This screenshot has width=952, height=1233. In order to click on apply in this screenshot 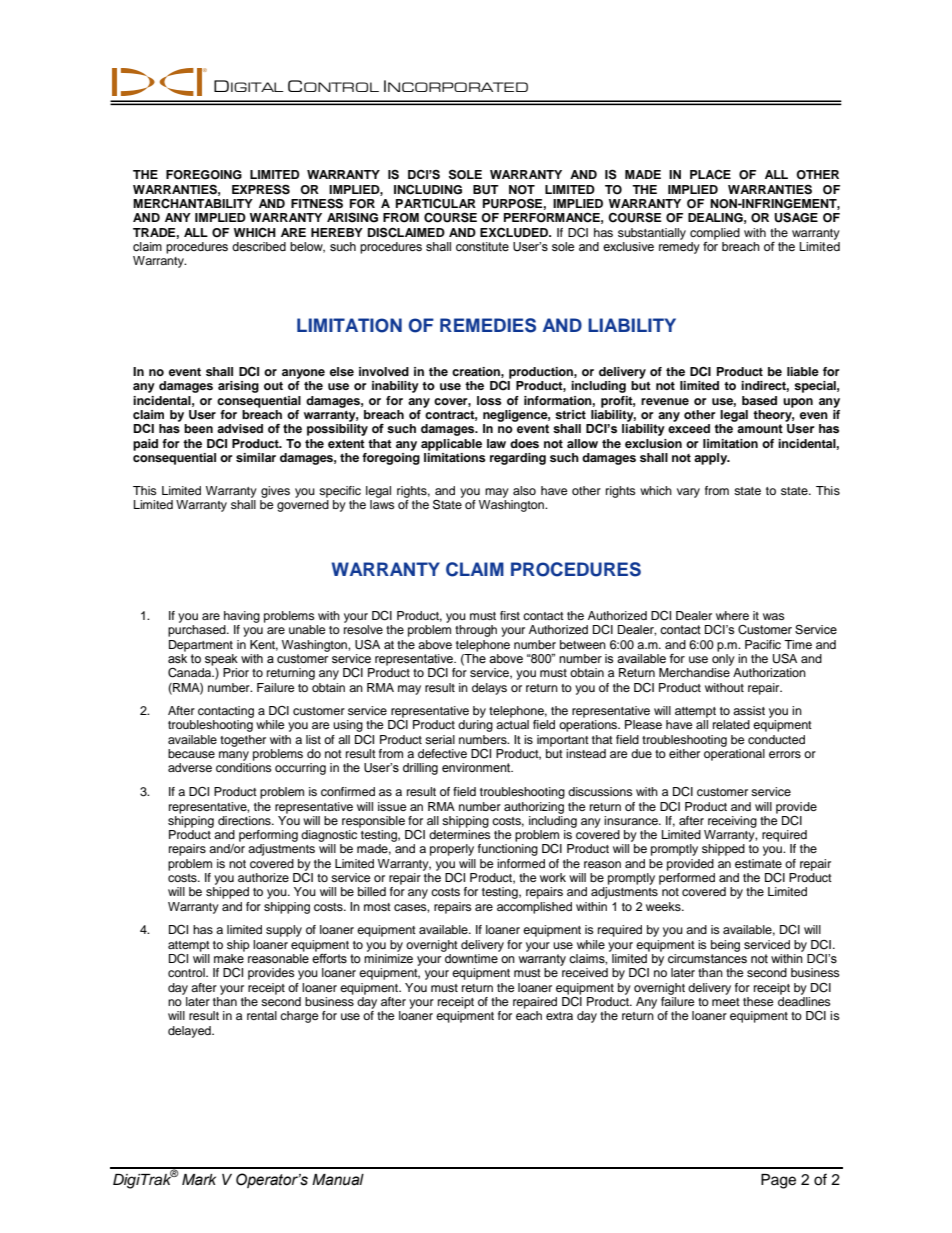, I will do `click(712, 459)`.
